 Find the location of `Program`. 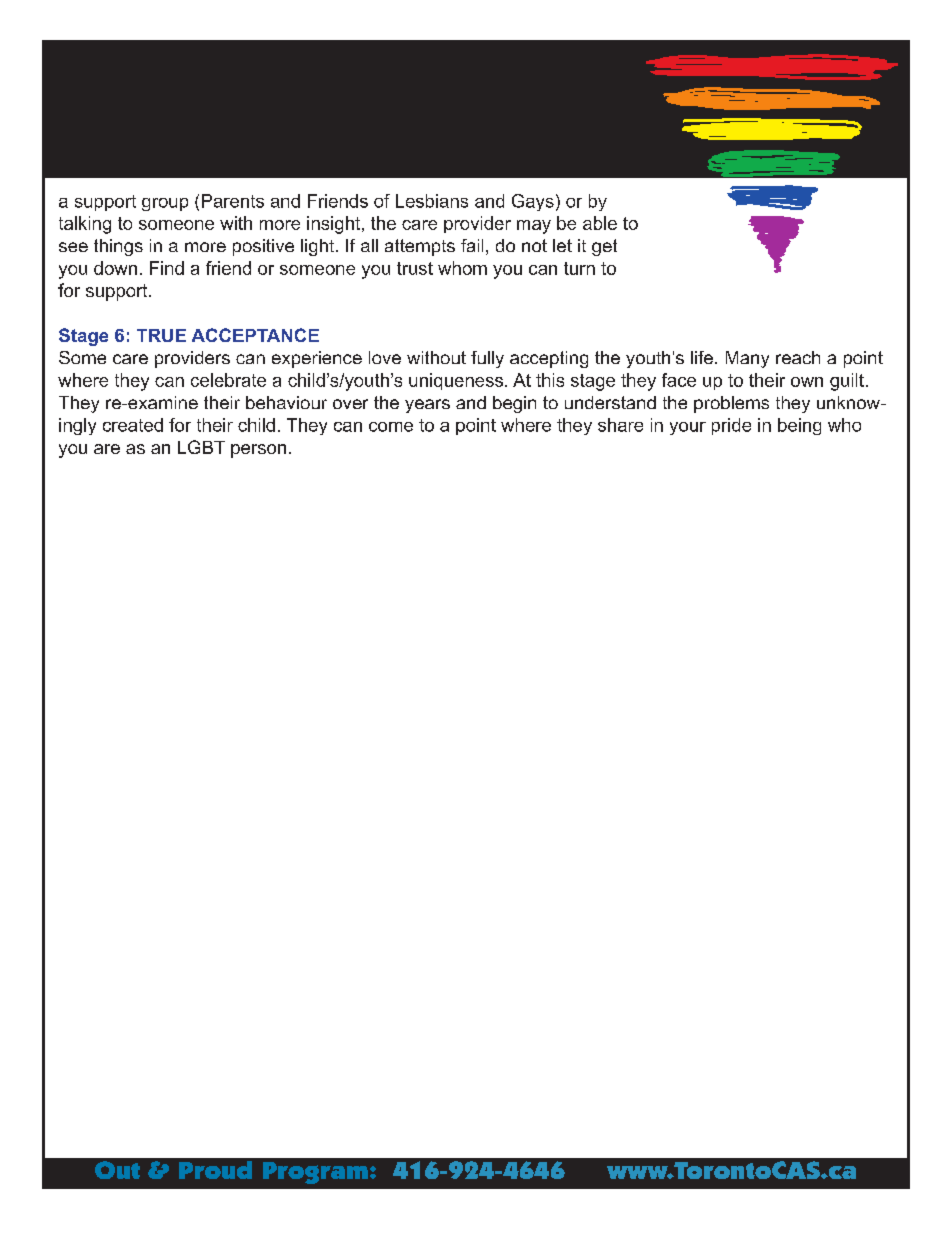

Program is located at coordinates (315, 1173).
